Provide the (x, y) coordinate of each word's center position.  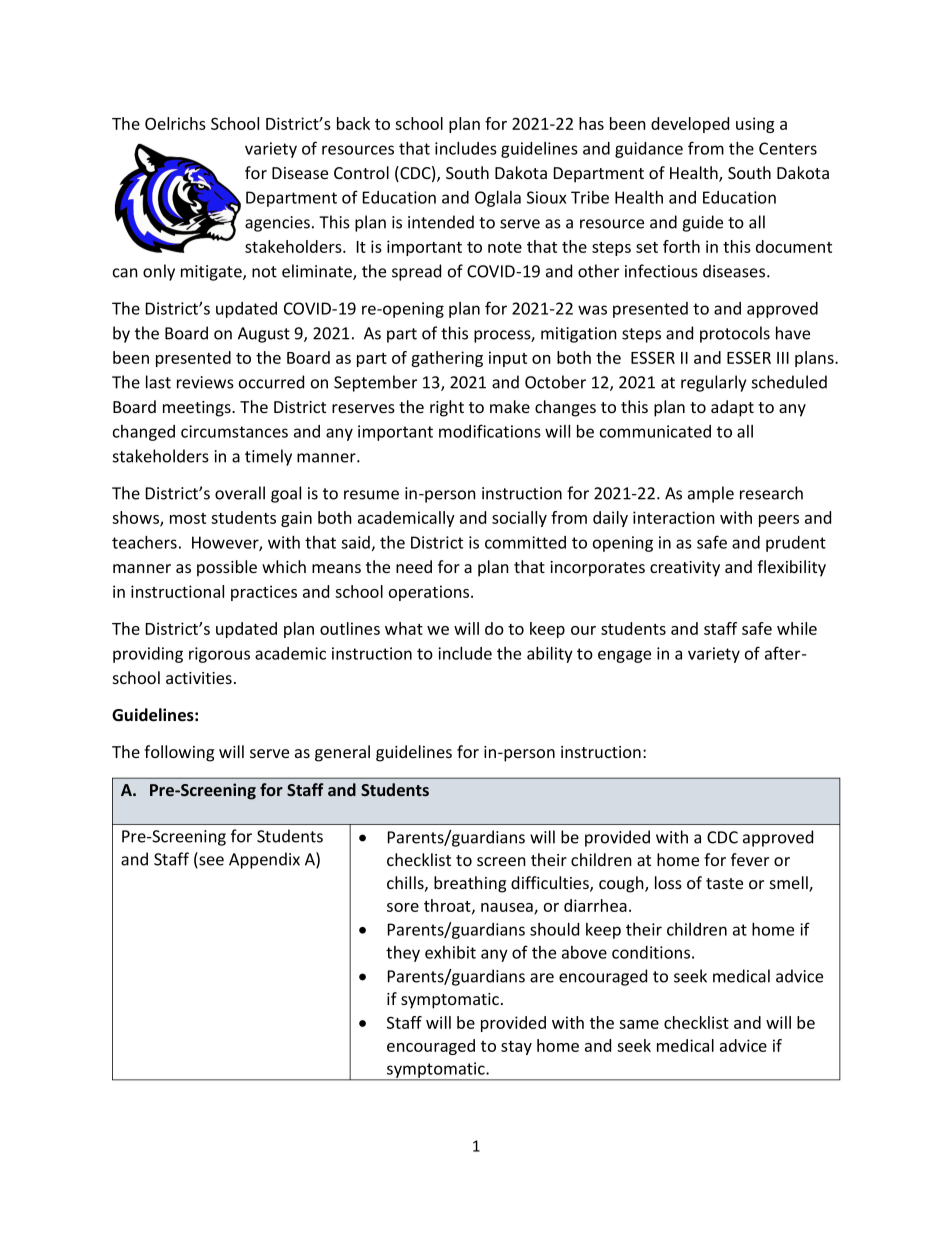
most (188, 518)
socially (519, 519)
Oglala (498, 199)
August (264, 335)
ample (711, 494)
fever (750, 859)
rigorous (219, 655)
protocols (735, 334)
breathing (470, 884)
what (404, 628)
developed (690, 125)
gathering (447, 359)
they (403, 954)
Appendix (264, 860)
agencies (277, 224)
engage (624, 656)
